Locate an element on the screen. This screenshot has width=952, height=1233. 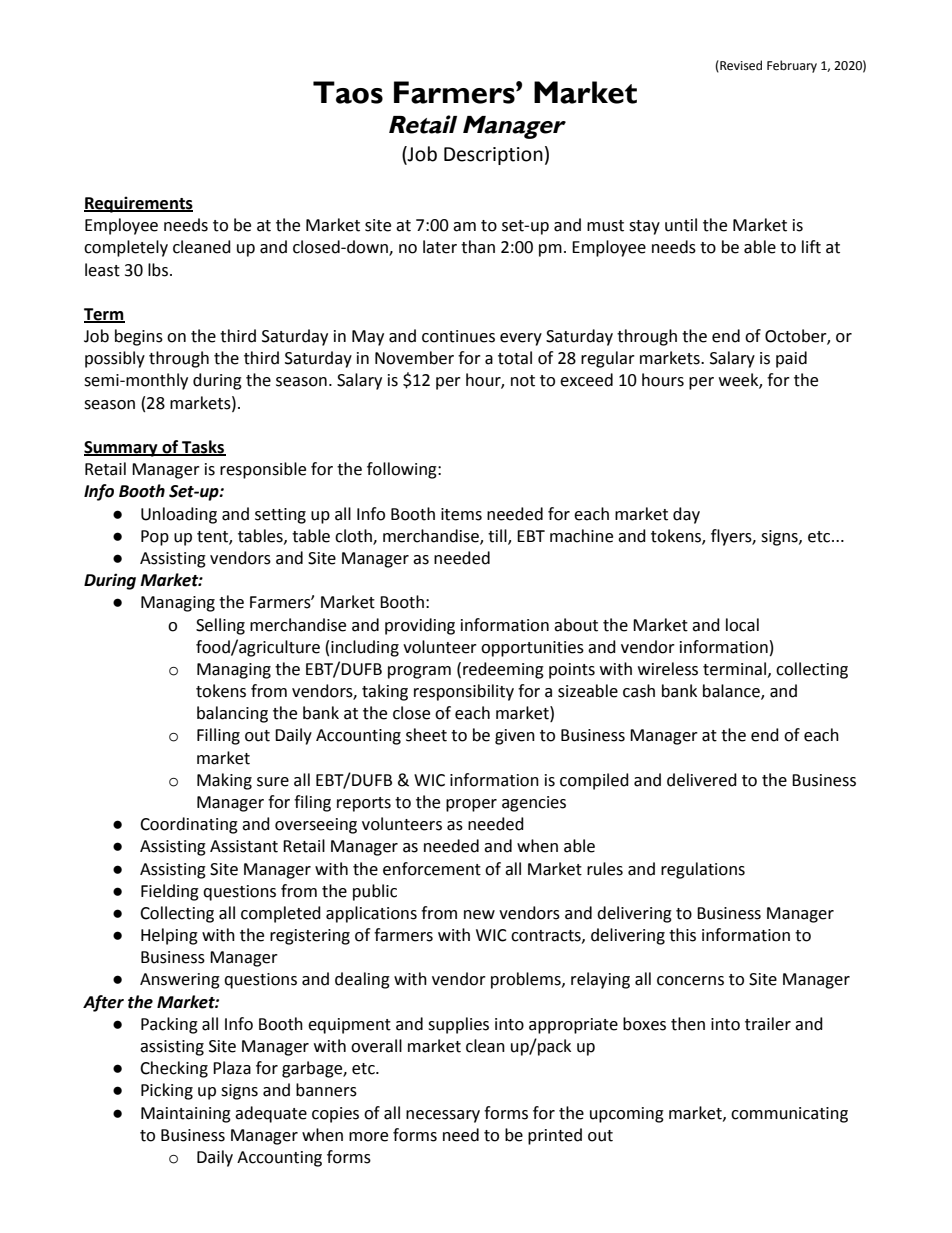
regulations is located at coordinates (703, 870).
